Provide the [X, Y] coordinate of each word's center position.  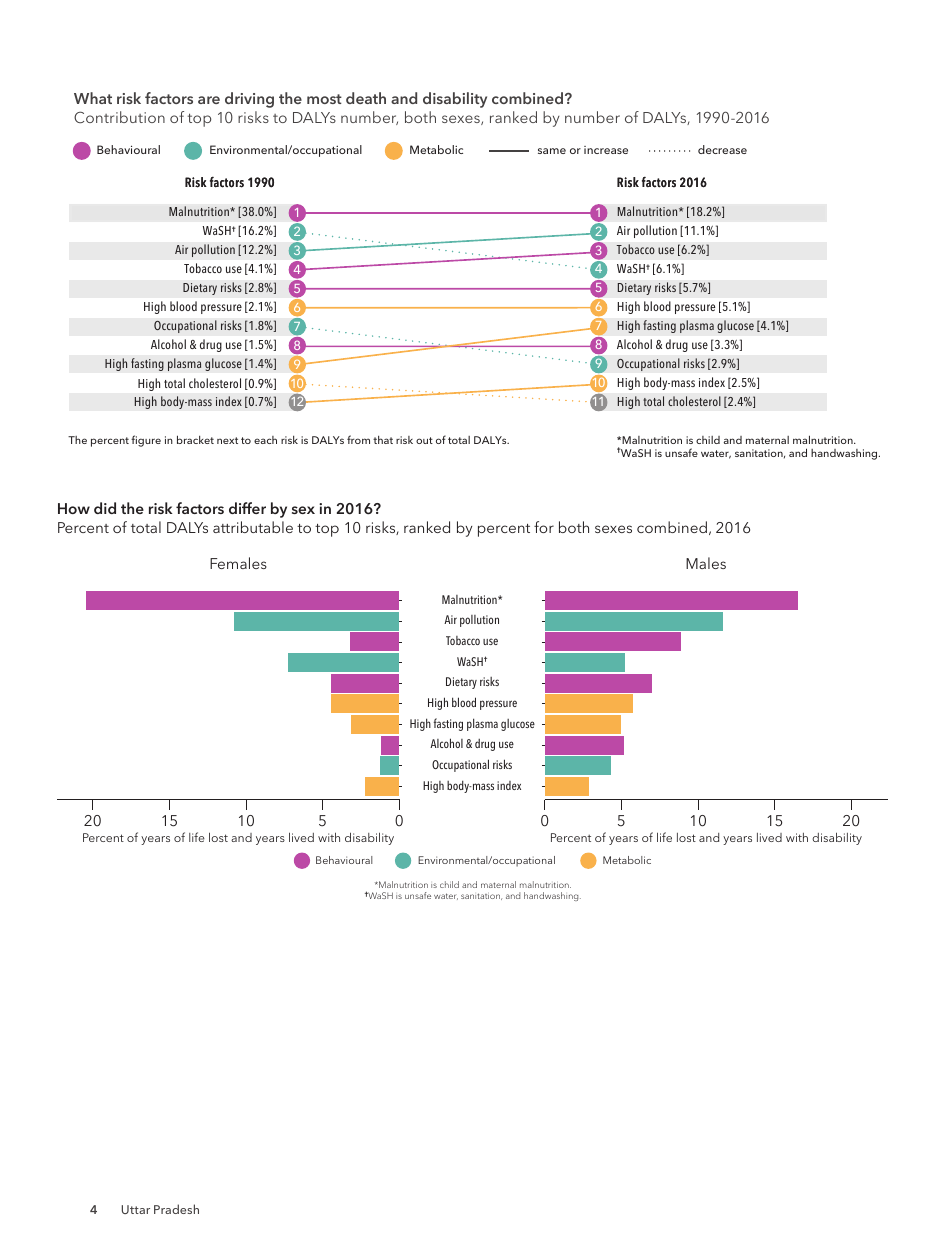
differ [247, 508]
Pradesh [176, 1209]
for [544, 527]
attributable [253, 527]
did [105, 508]
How [74, 508]
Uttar [136, 1209]
